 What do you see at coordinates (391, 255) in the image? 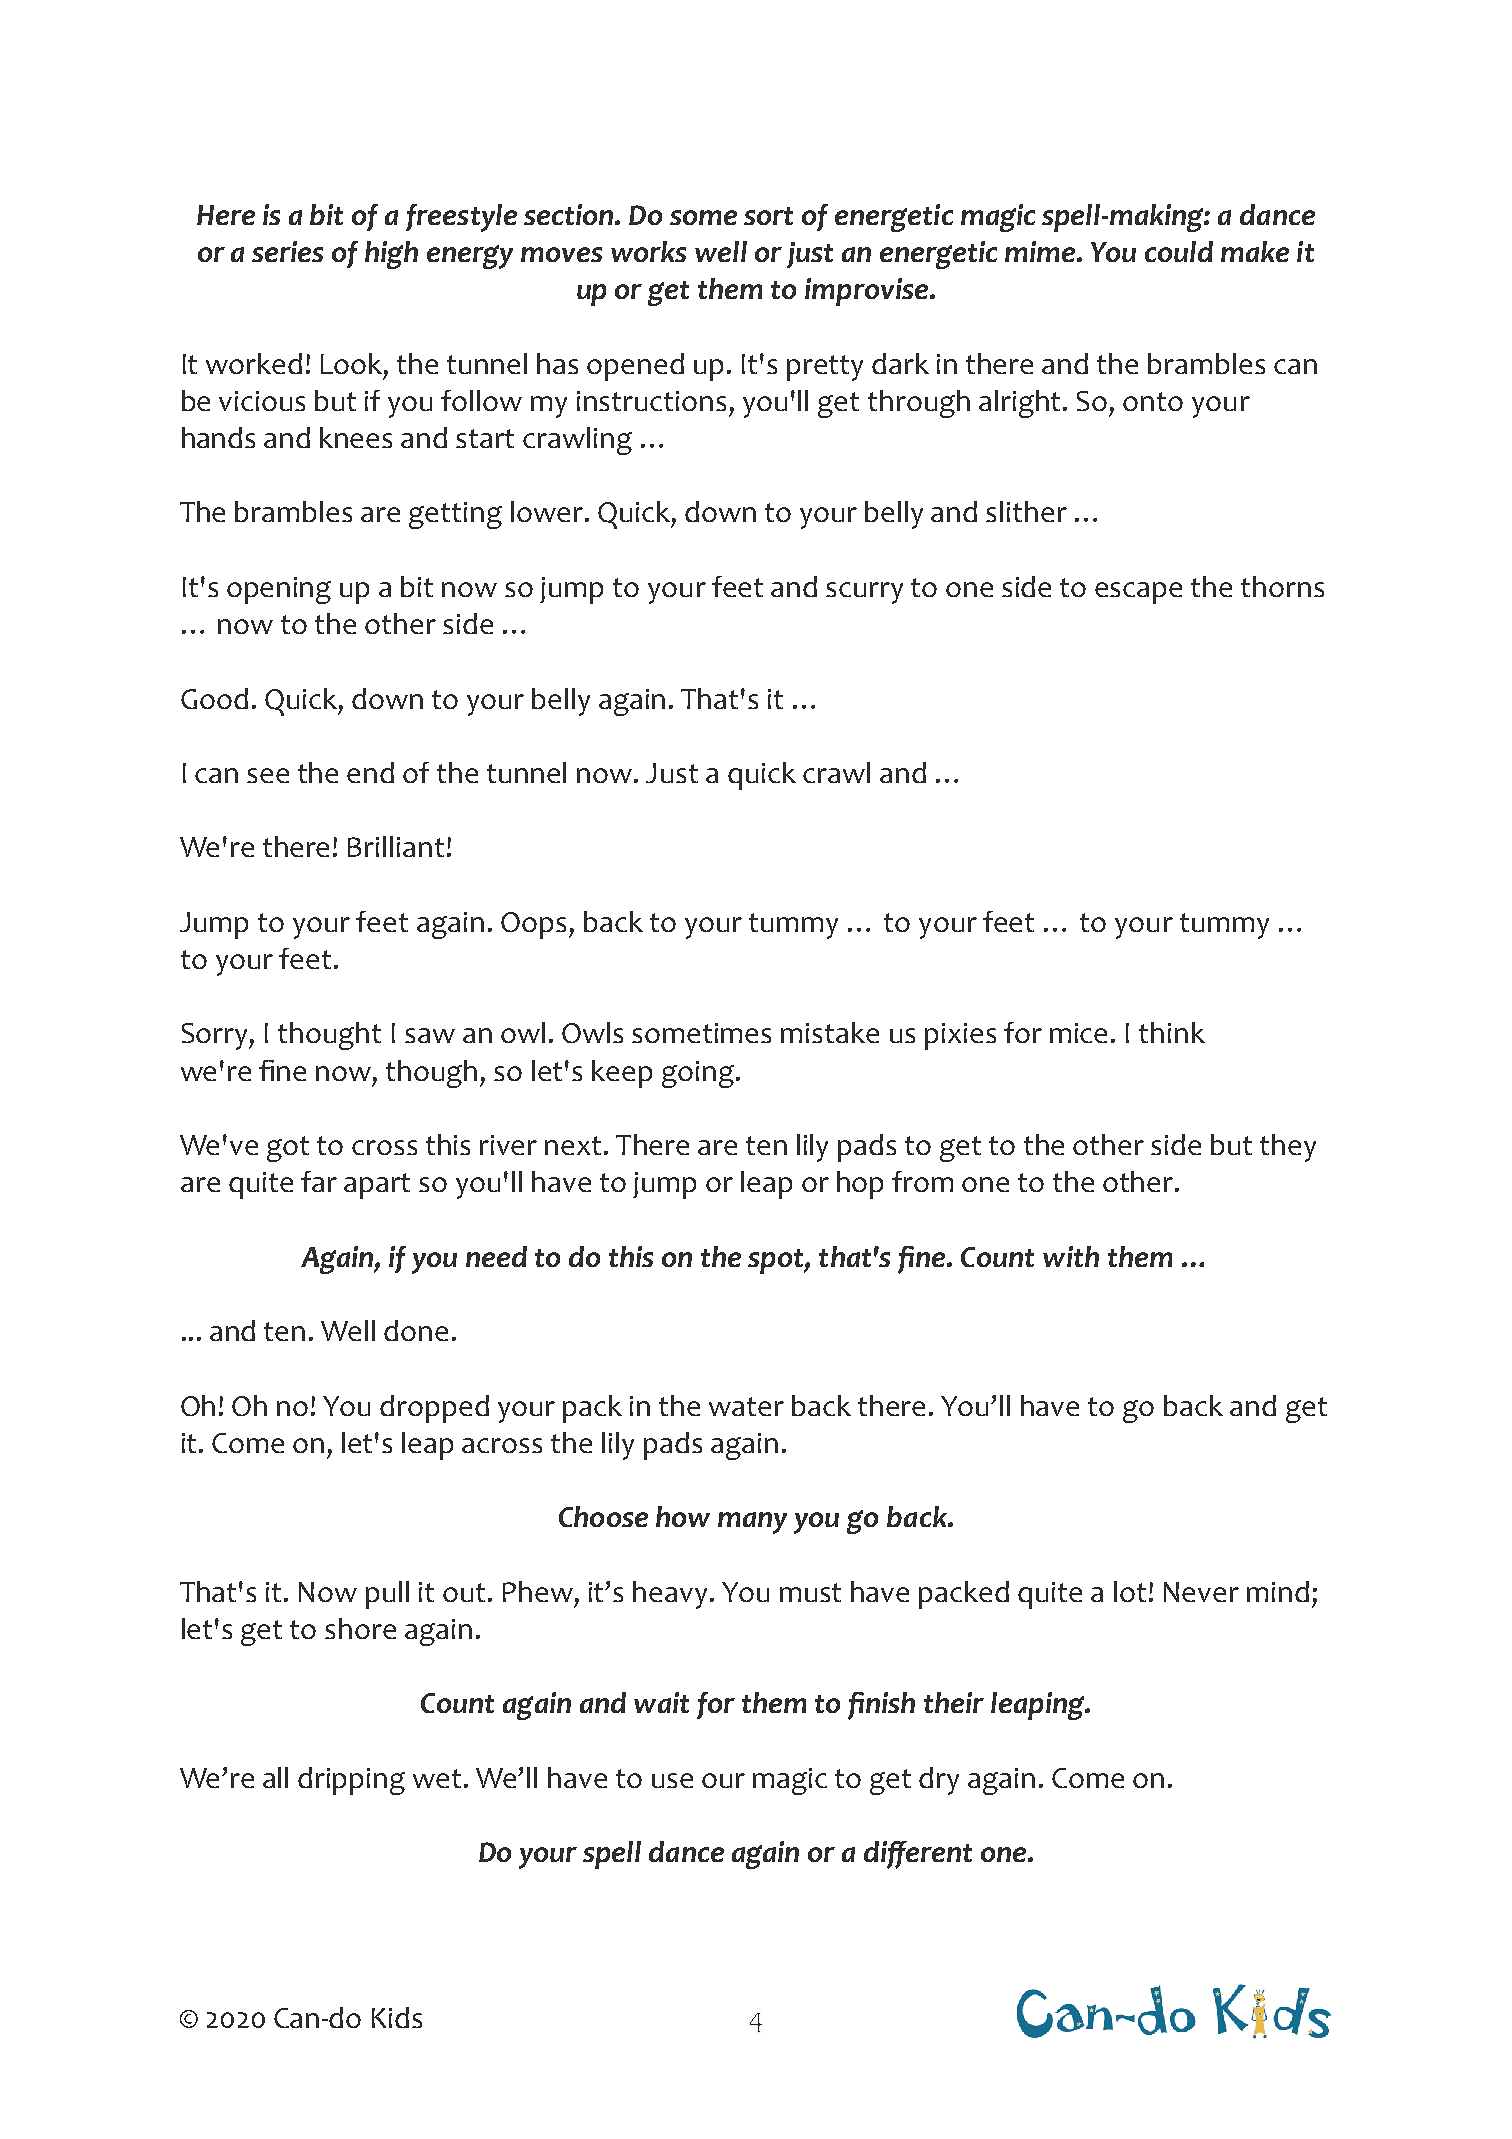
I see `high` at bounding box center [391, 255].
